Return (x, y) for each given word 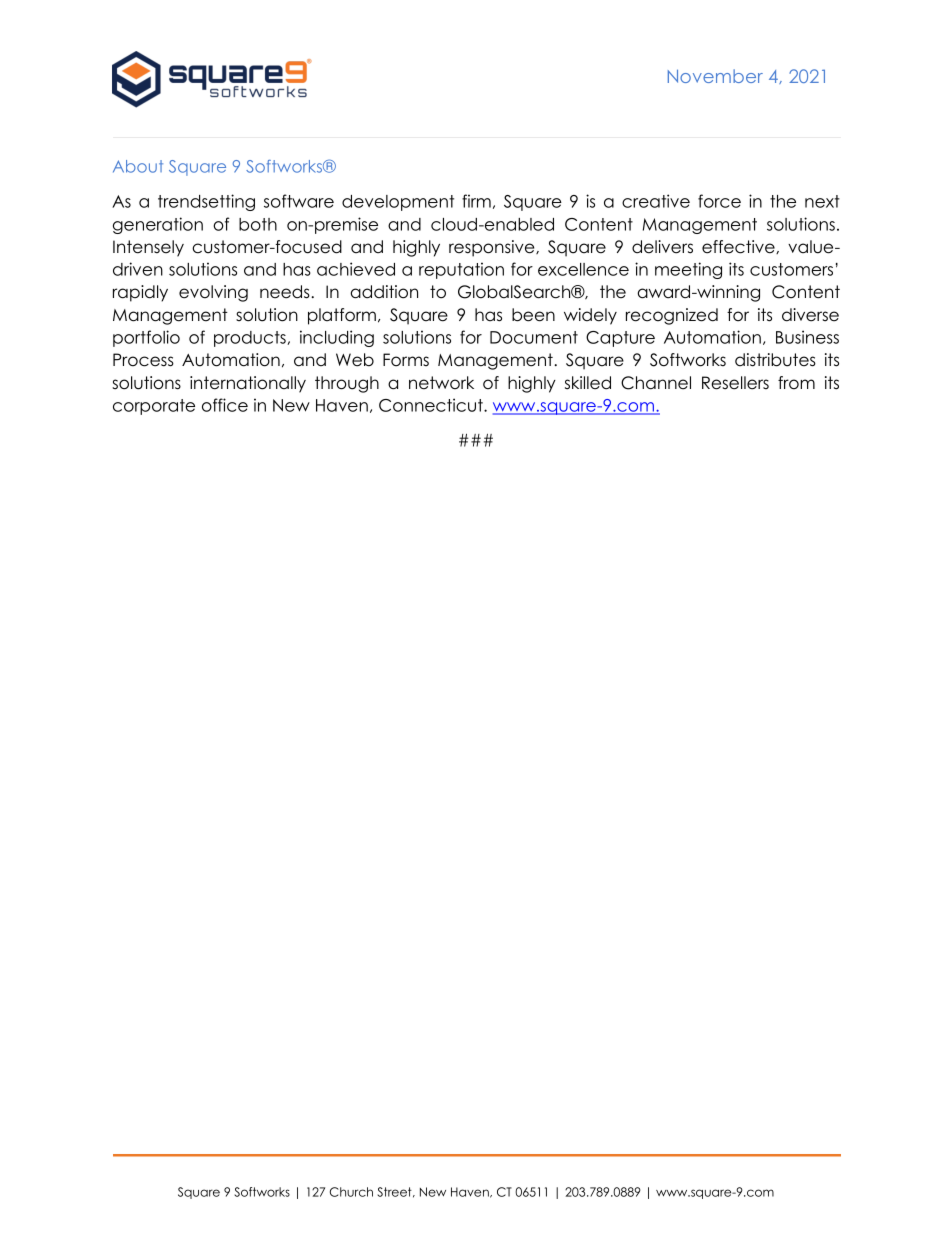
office (225, 405)
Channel (656, 383)
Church (351, 1192)
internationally (248, 384)
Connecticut (432, 405)
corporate (154, 407)
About (138, 166)
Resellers (735, 383)
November (715, 76)
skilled (588, 383)
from (796, 383)
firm (476, 201)
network (441, 383)
